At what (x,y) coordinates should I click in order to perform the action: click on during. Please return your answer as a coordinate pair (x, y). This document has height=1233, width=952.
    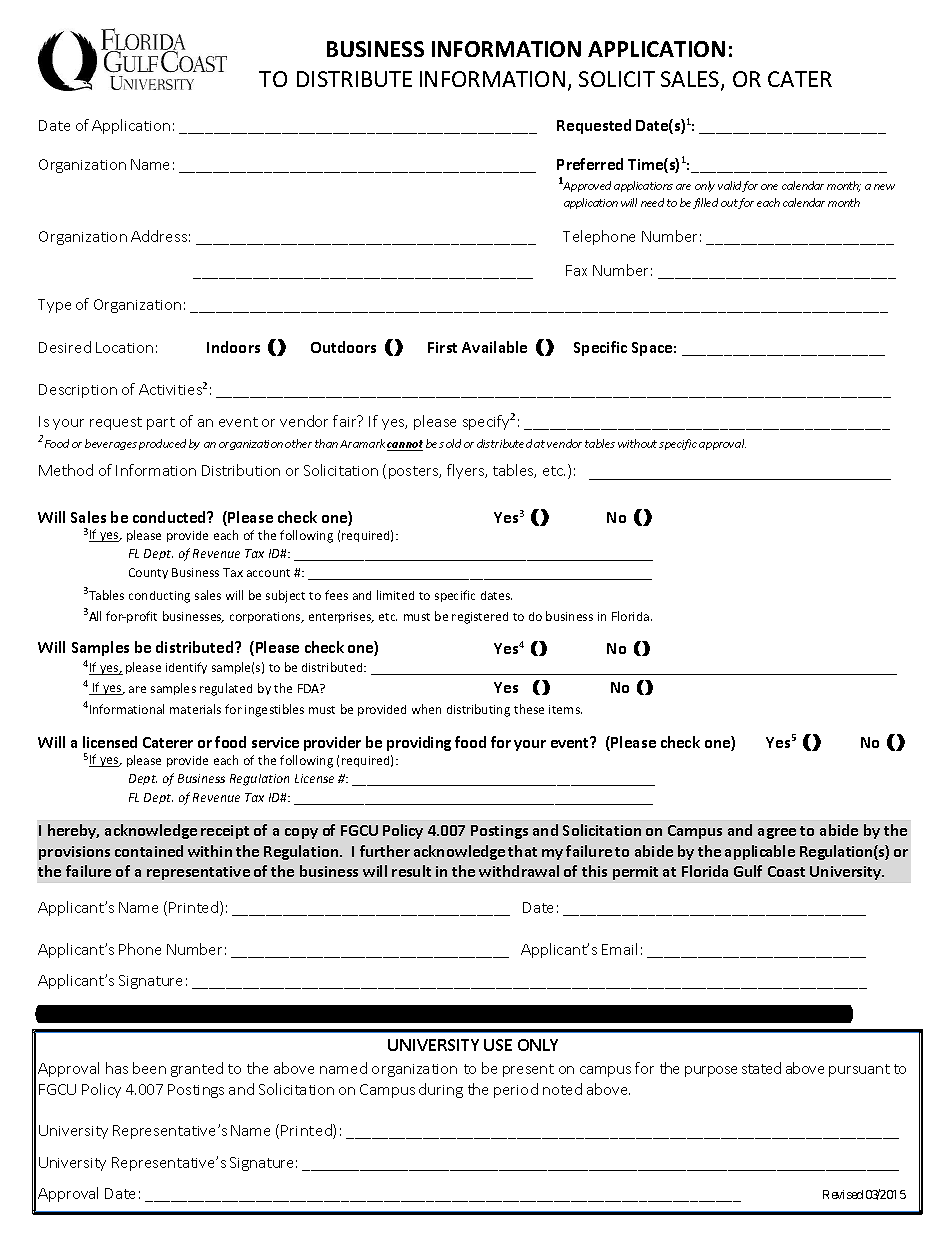
    Looking at the image, I should click on (441, 1090).
